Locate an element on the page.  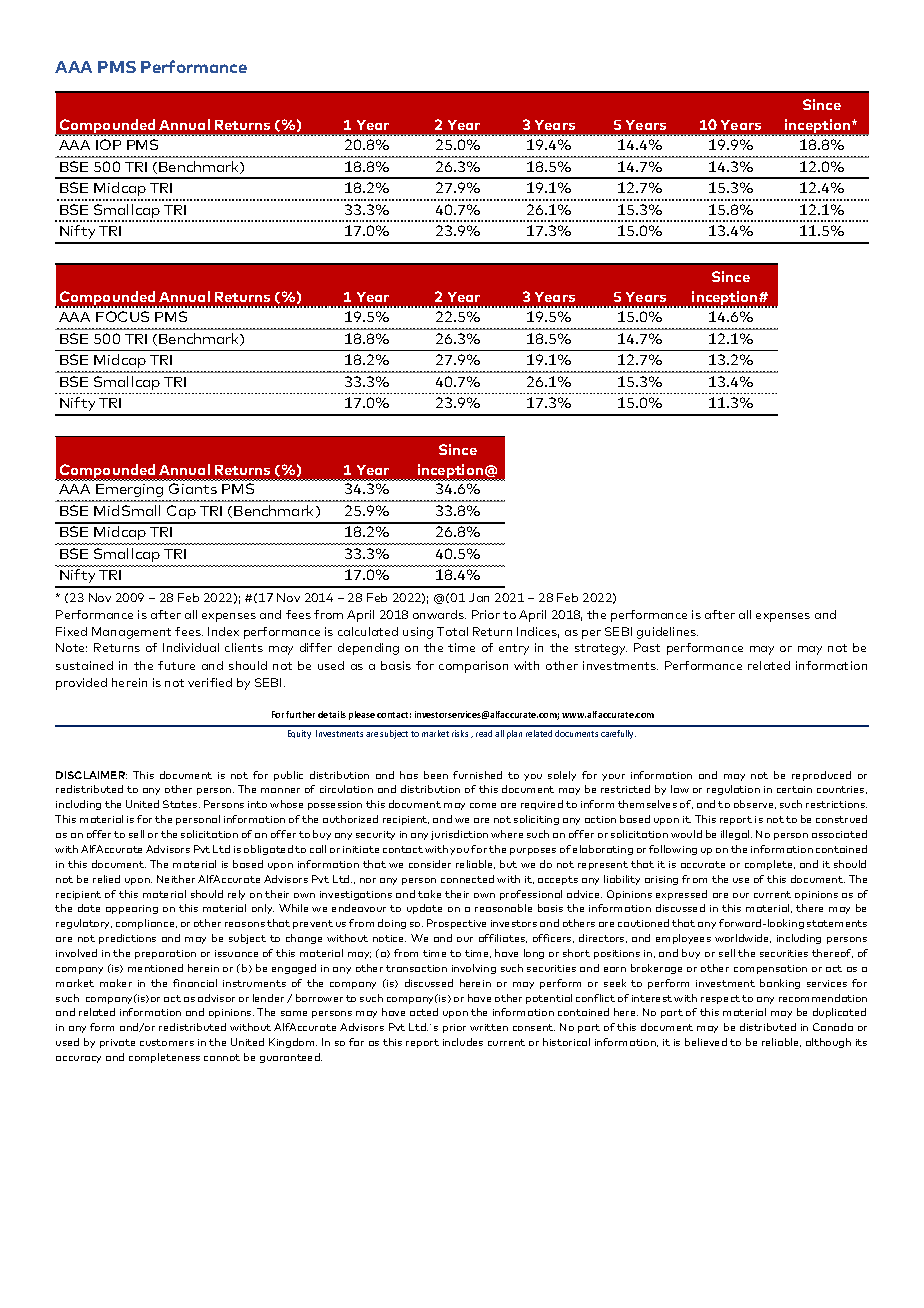
reproduced is located at coordinates (821, 776).
